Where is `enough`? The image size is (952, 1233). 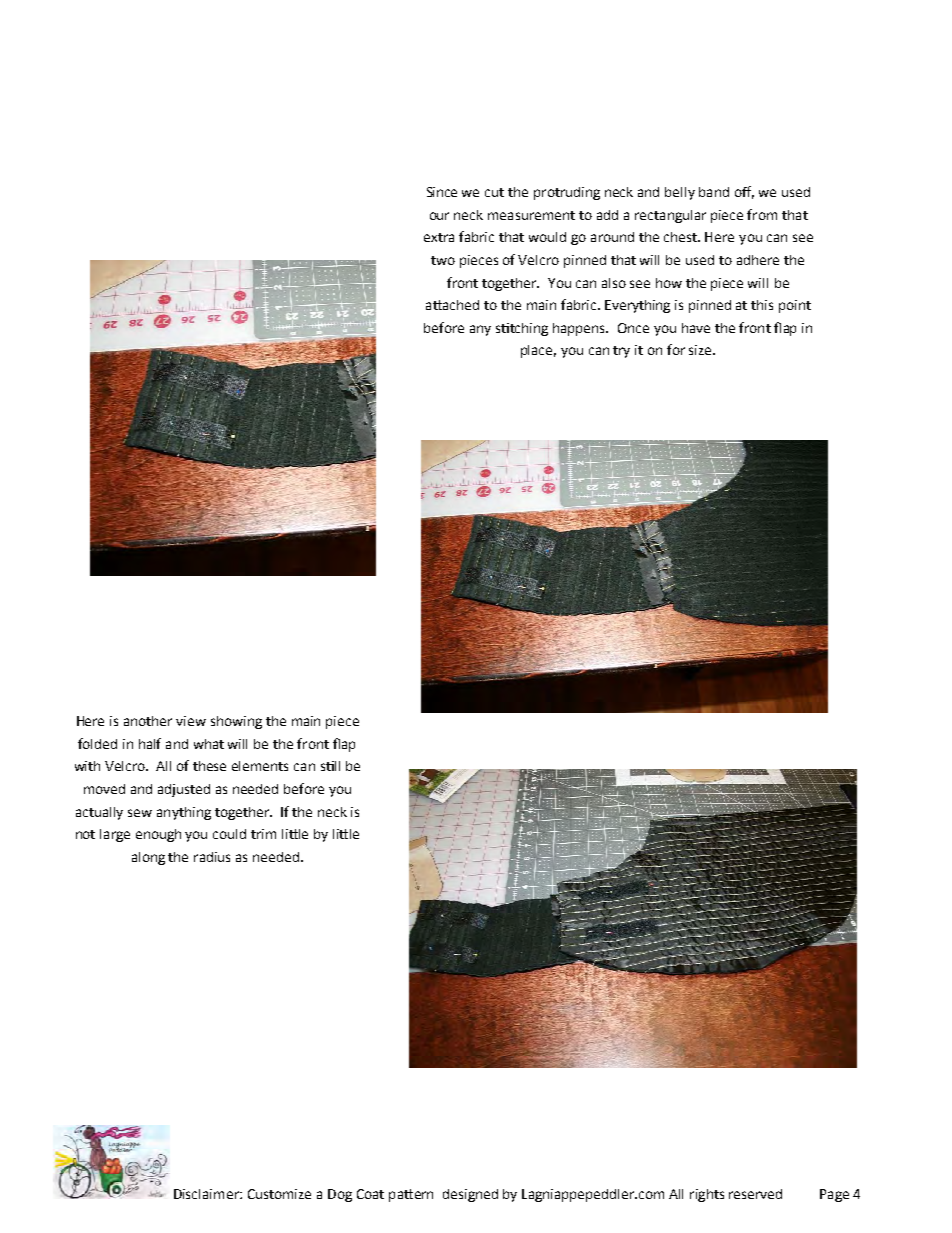 enough is located at coordinates (158, 835).
